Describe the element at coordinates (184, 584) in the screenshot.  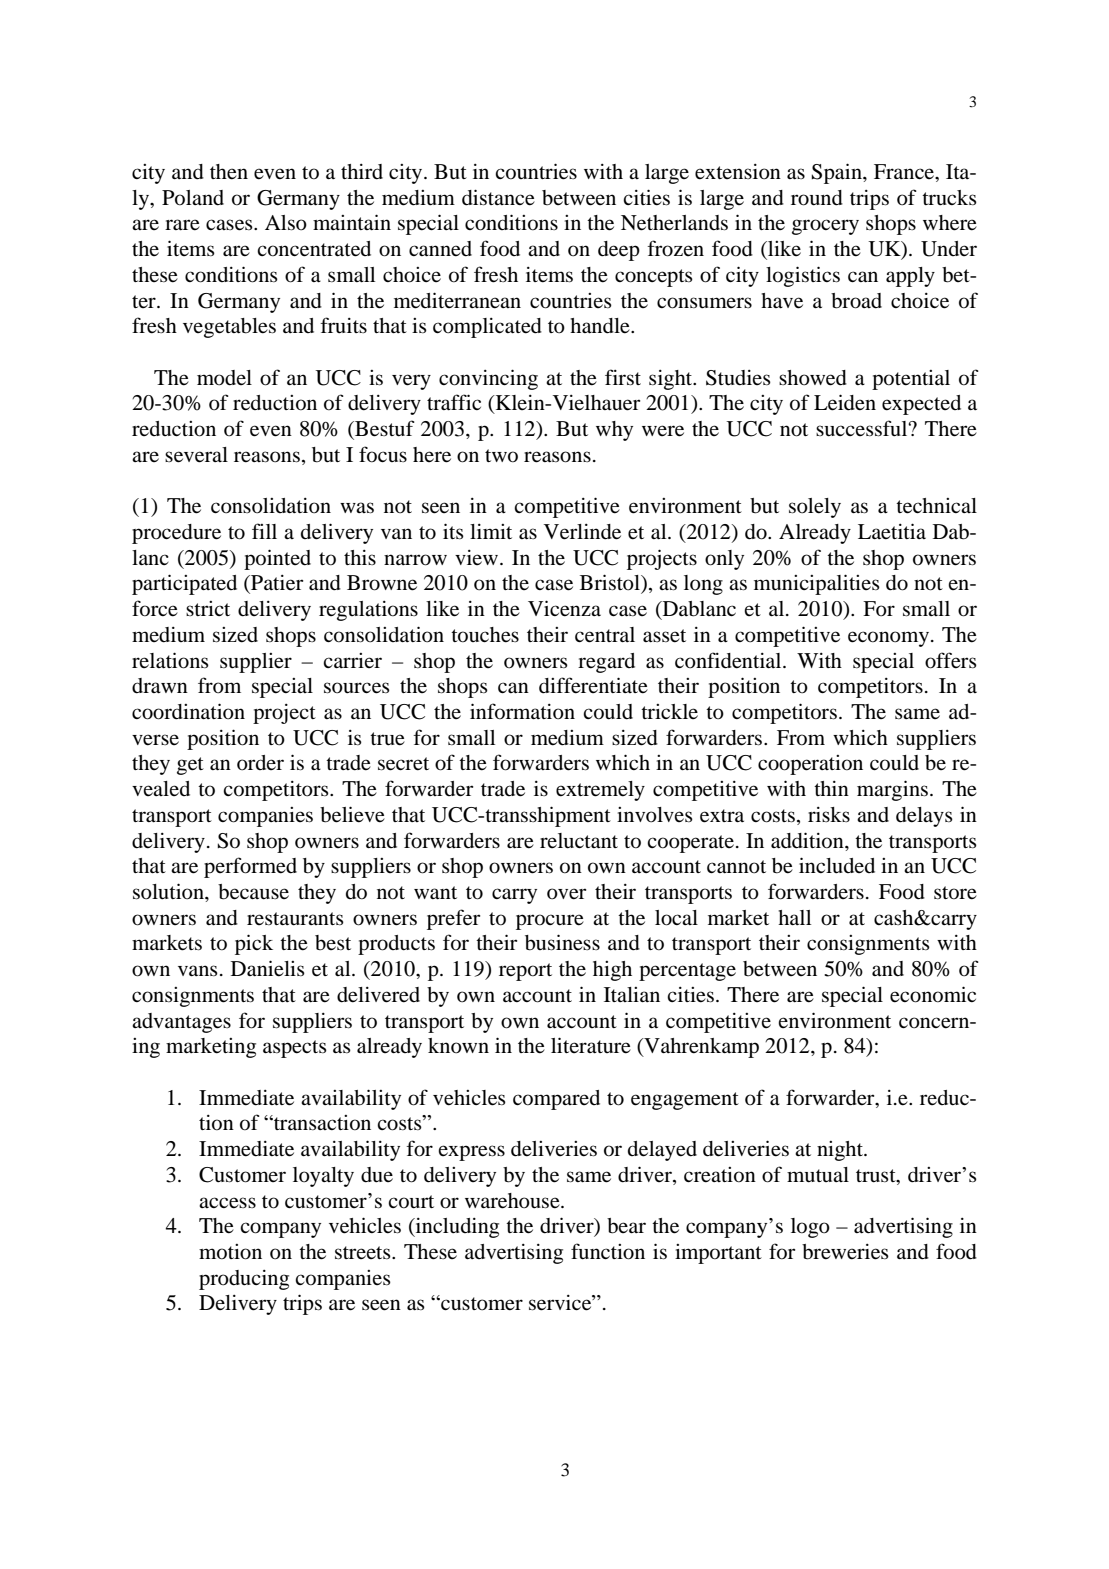
I see `participated` at that location.
